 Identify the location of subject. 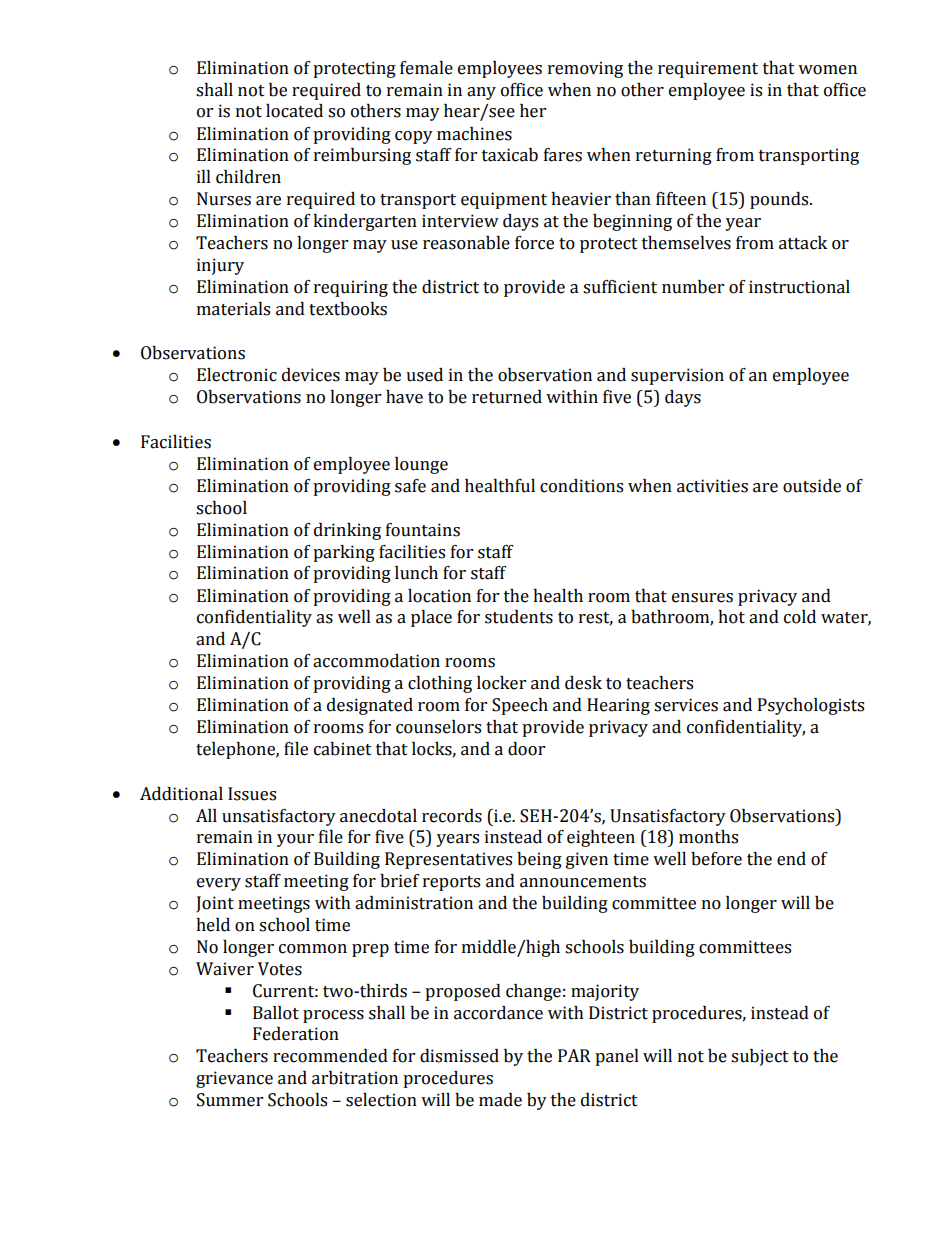
(760, 1057).
